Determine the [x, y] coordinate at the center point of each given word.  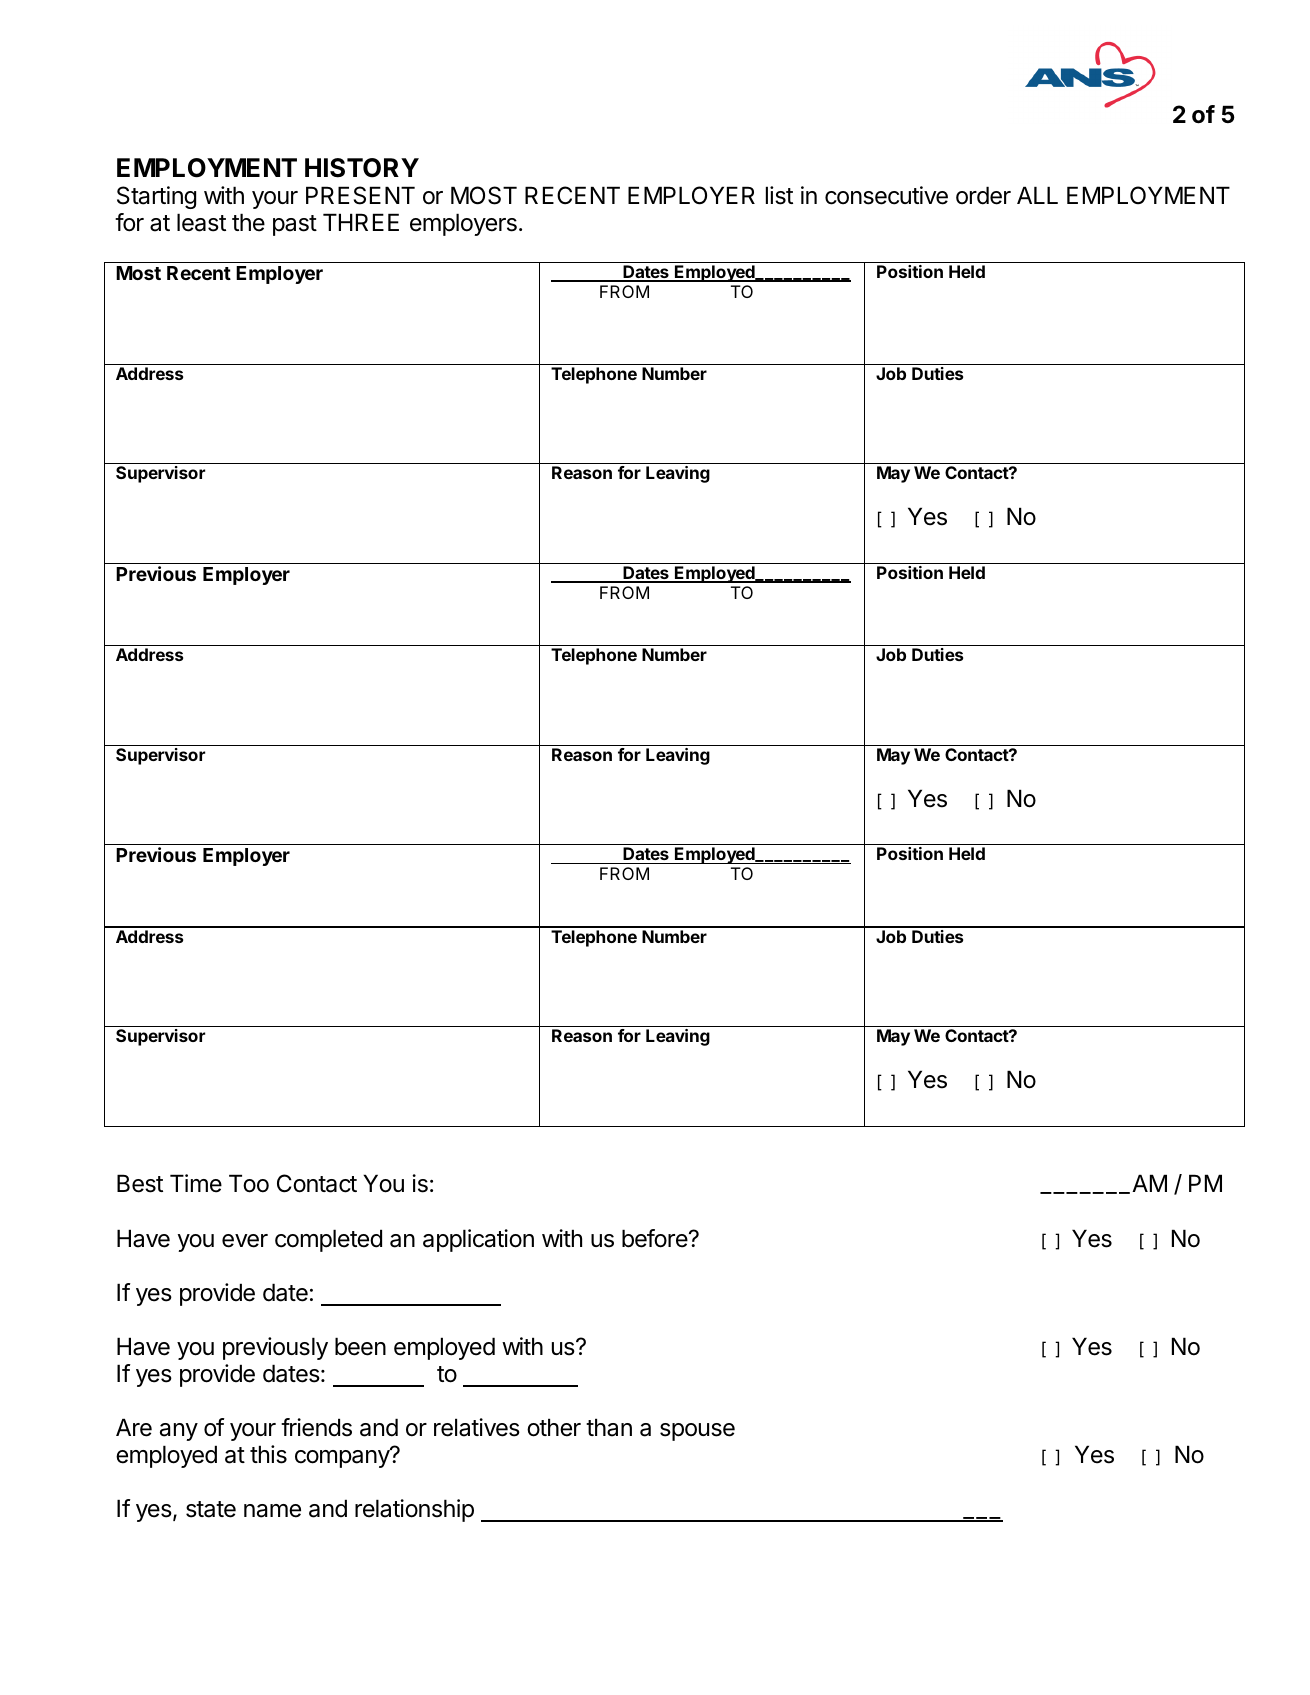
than [609, 1427]
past [295, 225]
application [478, 1240]
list [779, 195]
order [983, 195]
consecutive [886, 195]
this [268, 1454]
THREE [361, 222]
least [201, 222]
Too [249, 1183]
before [655, 1238]
